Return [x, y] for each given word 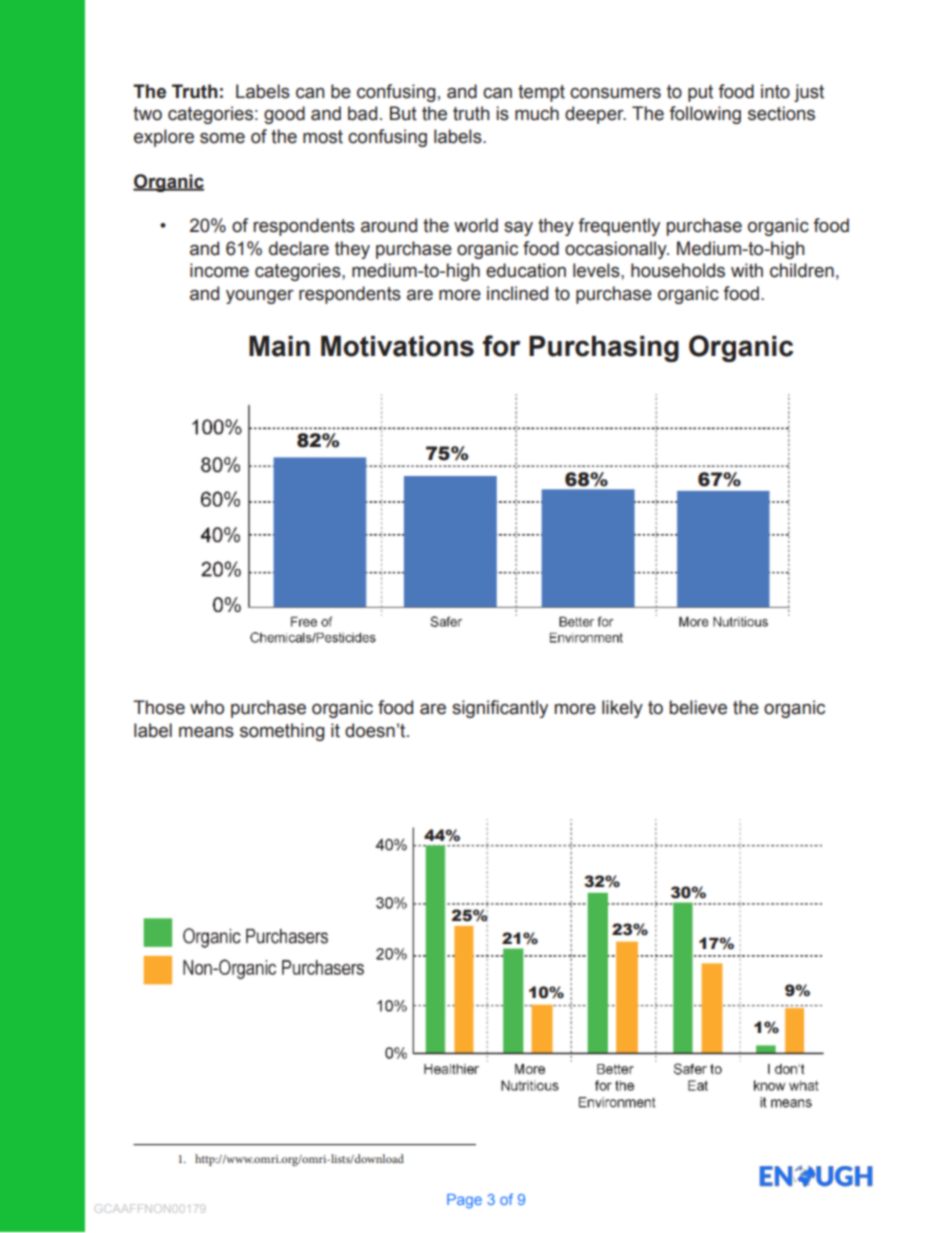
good [284, 115]
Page [464, 1201]
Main [279, 346]
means [206, 732]
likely [622, 709]
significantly [500, 709]
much [537, 113]
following [705, 115]
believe [698, 707]
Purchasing [604, 349]
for [501, 346]
